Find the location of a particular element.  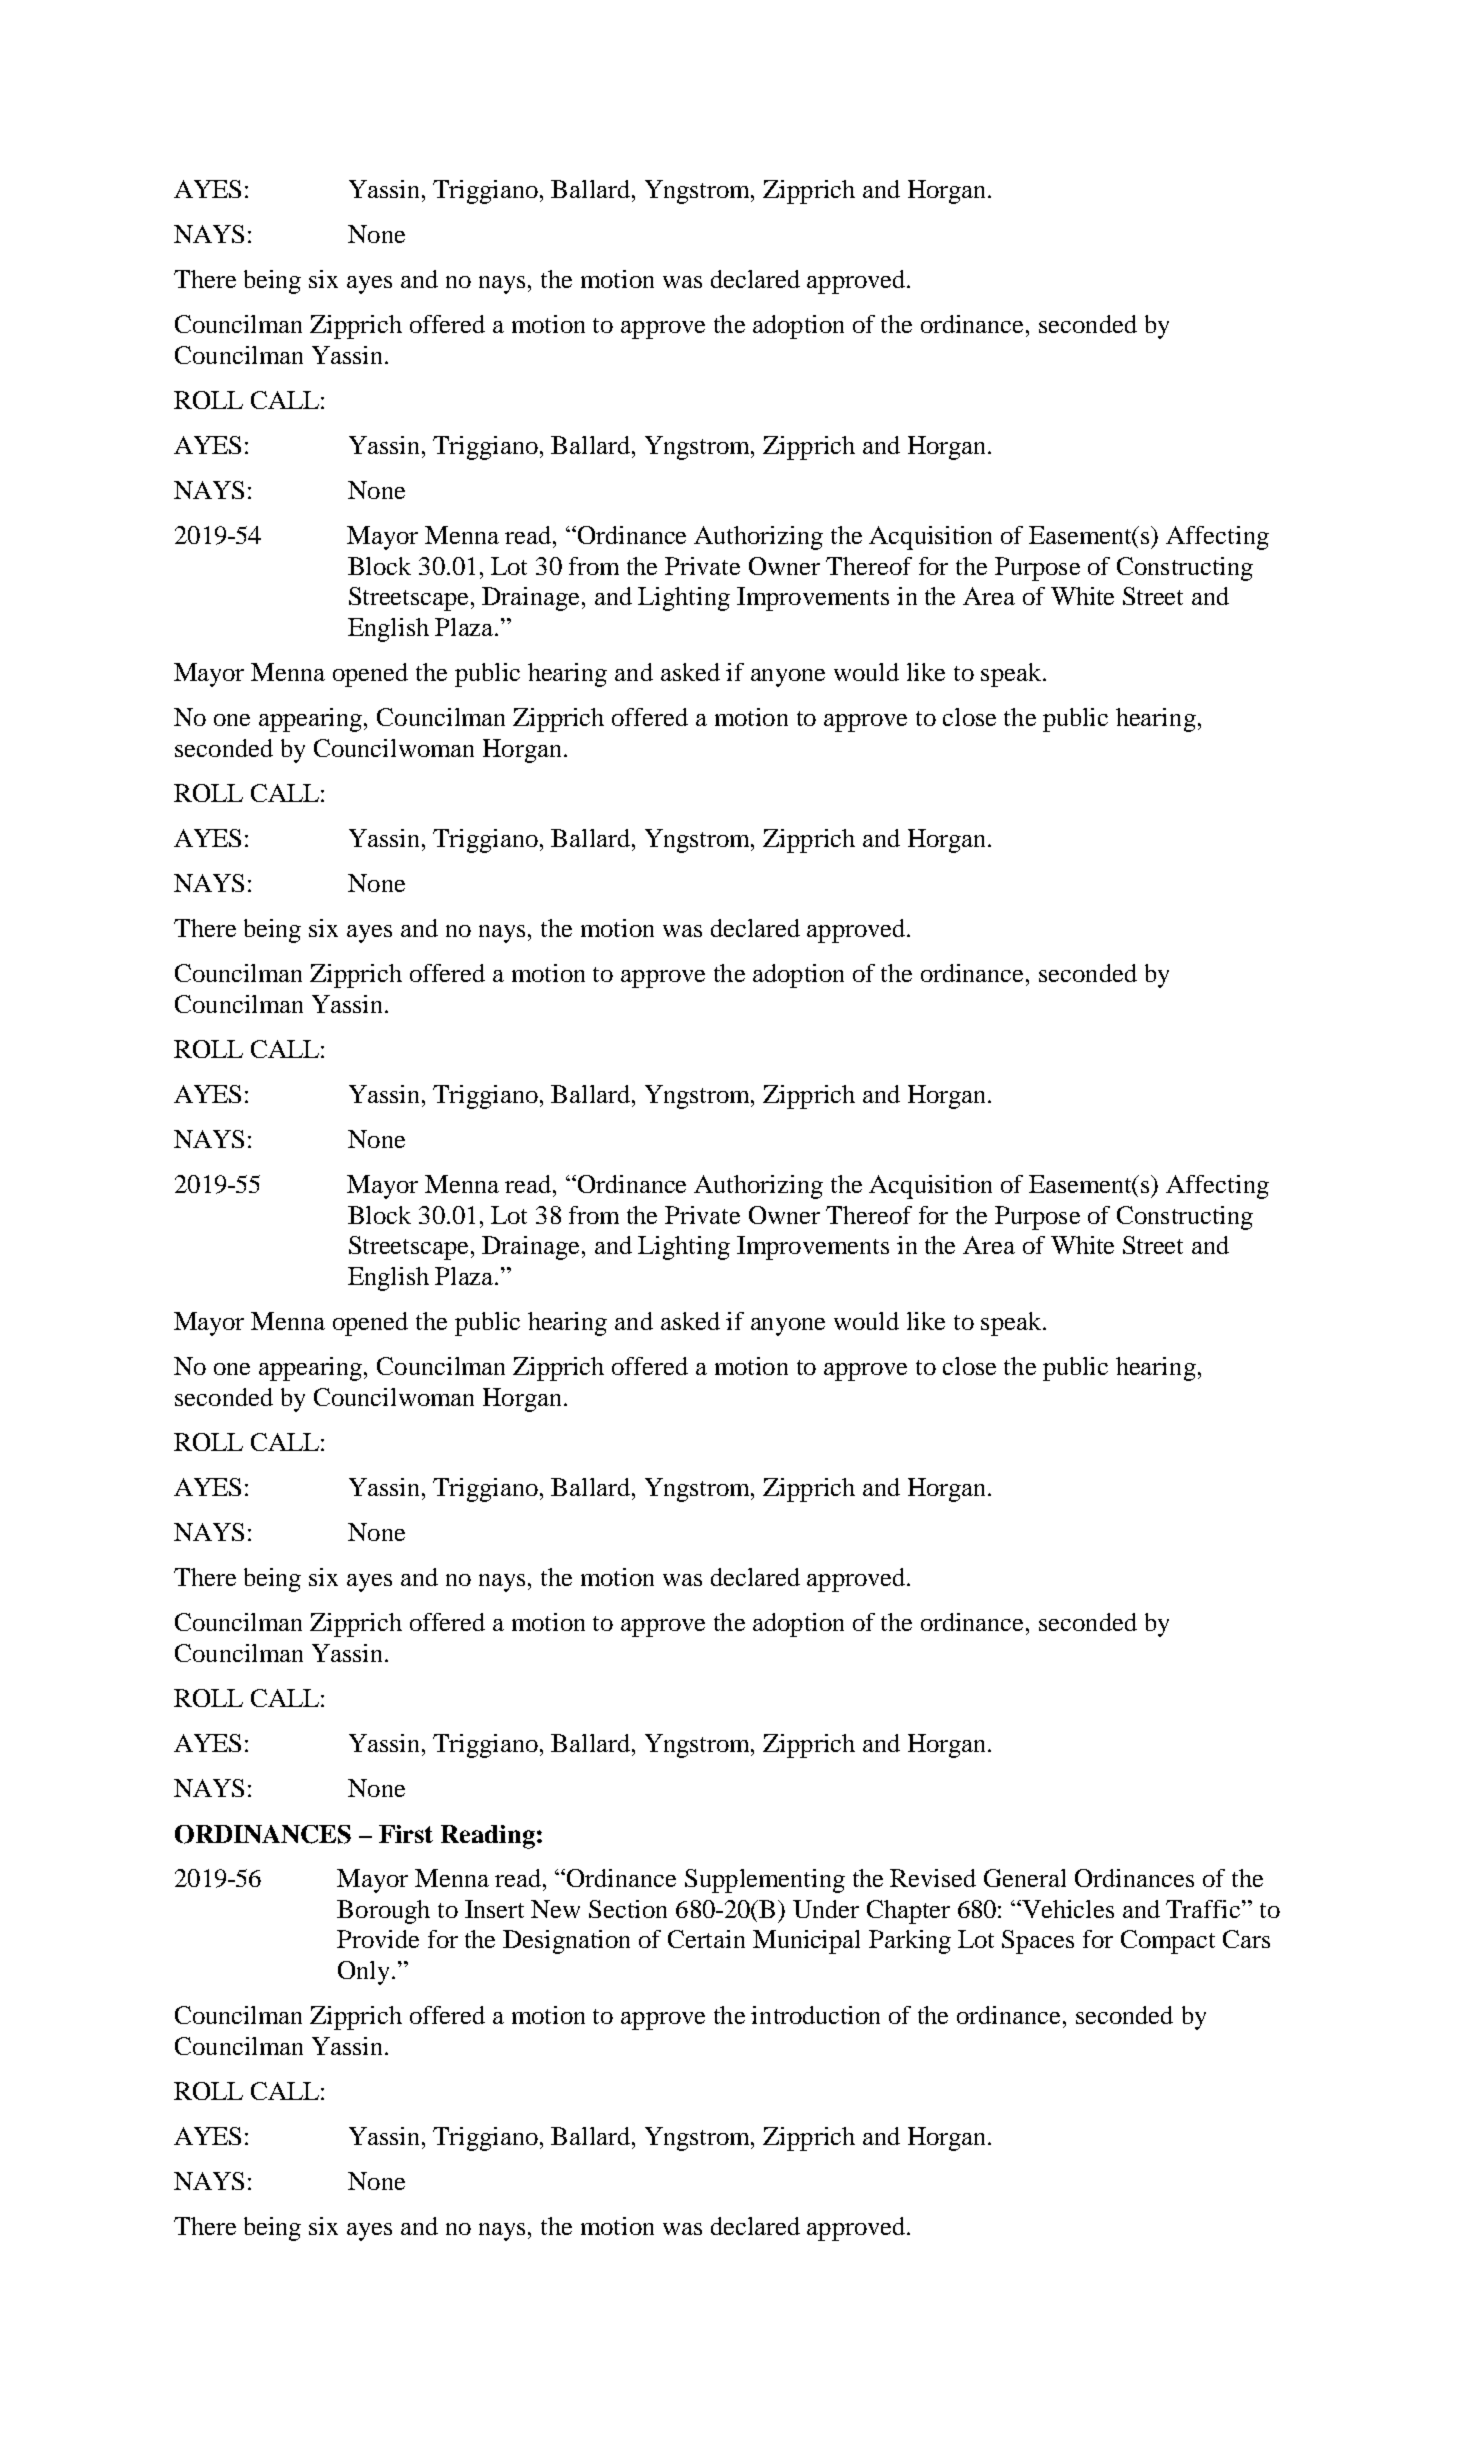

Revised is located at coordinates (933, 1878).
